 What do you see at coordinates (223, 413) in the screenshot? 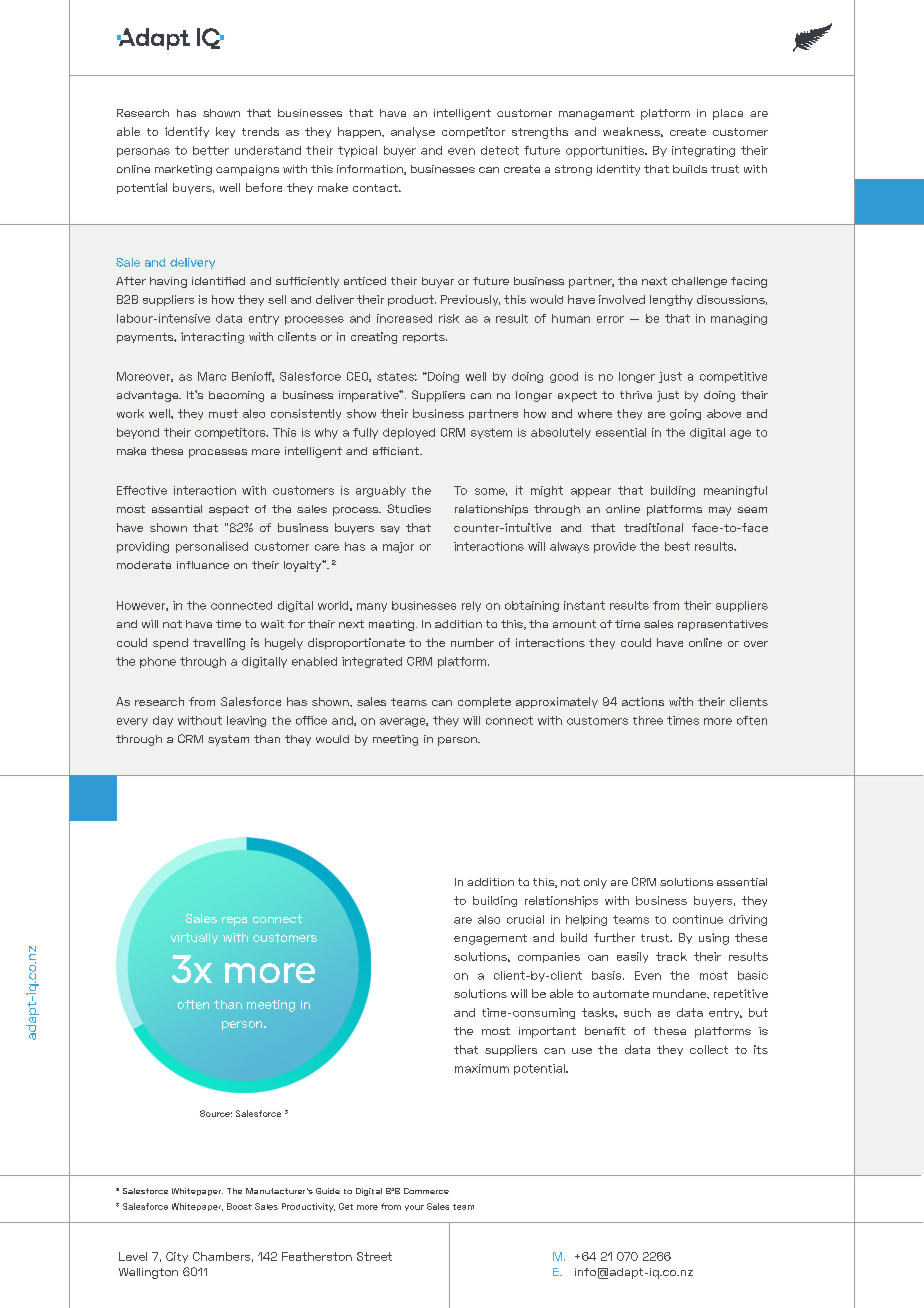
I see `must` at bounding box center [223, 413].
